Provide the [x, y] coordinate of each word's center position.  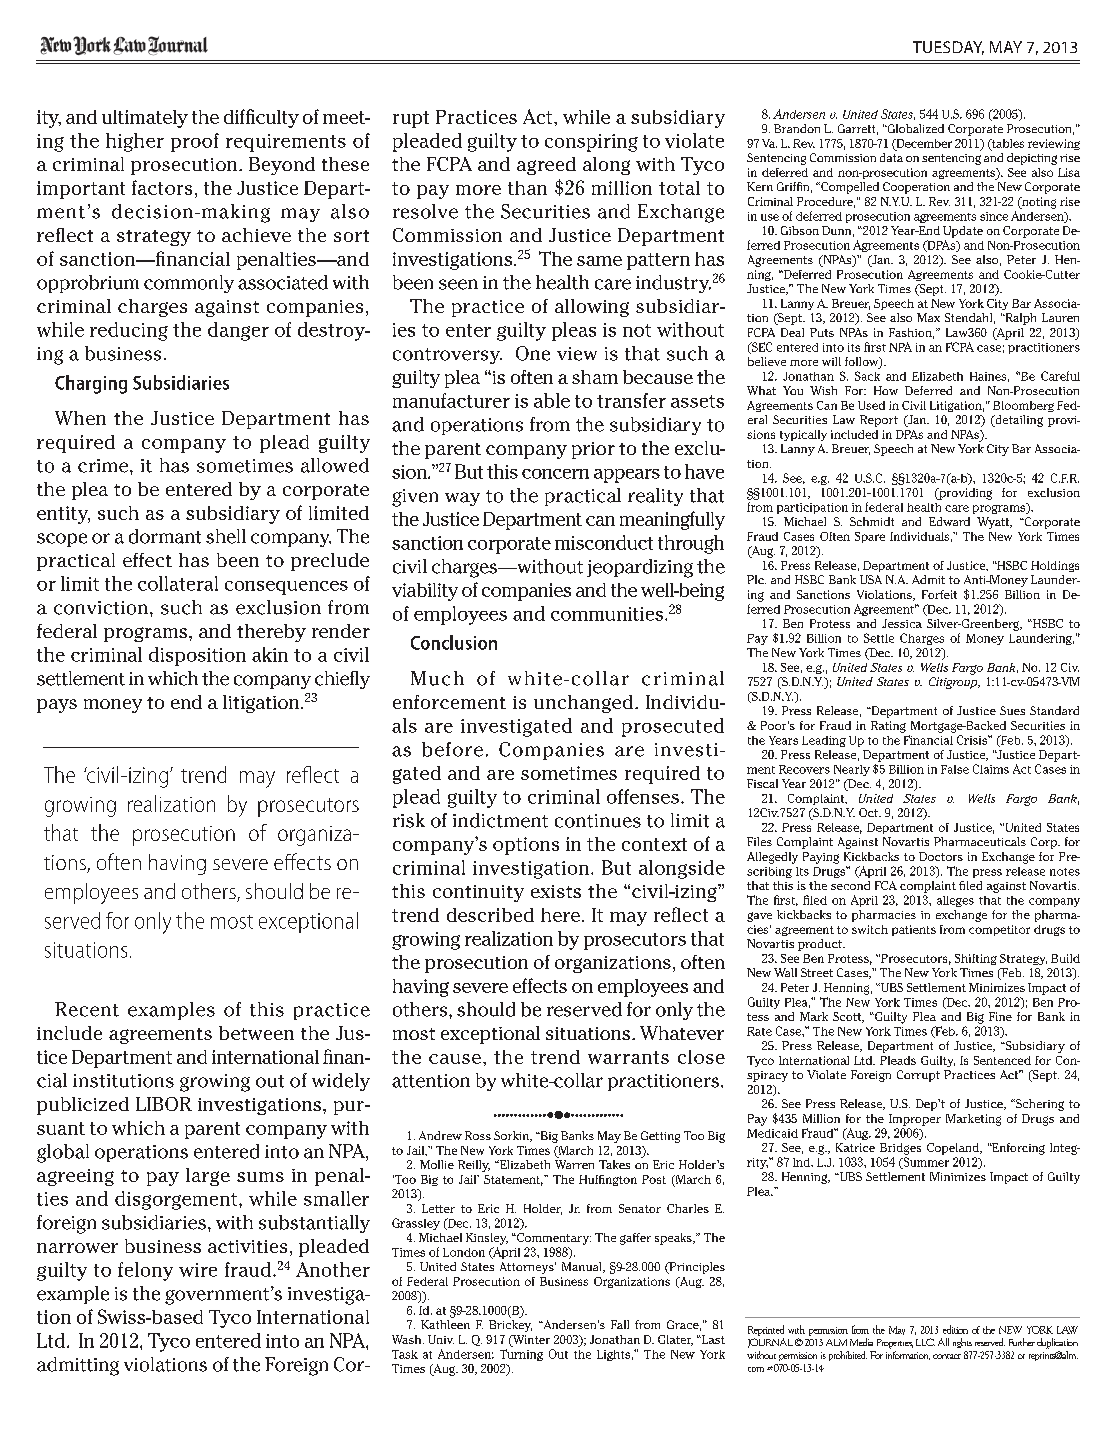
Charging [91, 384]
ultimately [145, 119]
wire [198, 1270]
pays [57, 706]
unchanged [583, 704]
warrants [628, 1057]
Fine [1000, 1016]
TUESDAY [948, 48]
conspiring [591, 143]
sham [595, 377]
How [886, 390]
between [256, 1033]
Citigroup [954, 683]
